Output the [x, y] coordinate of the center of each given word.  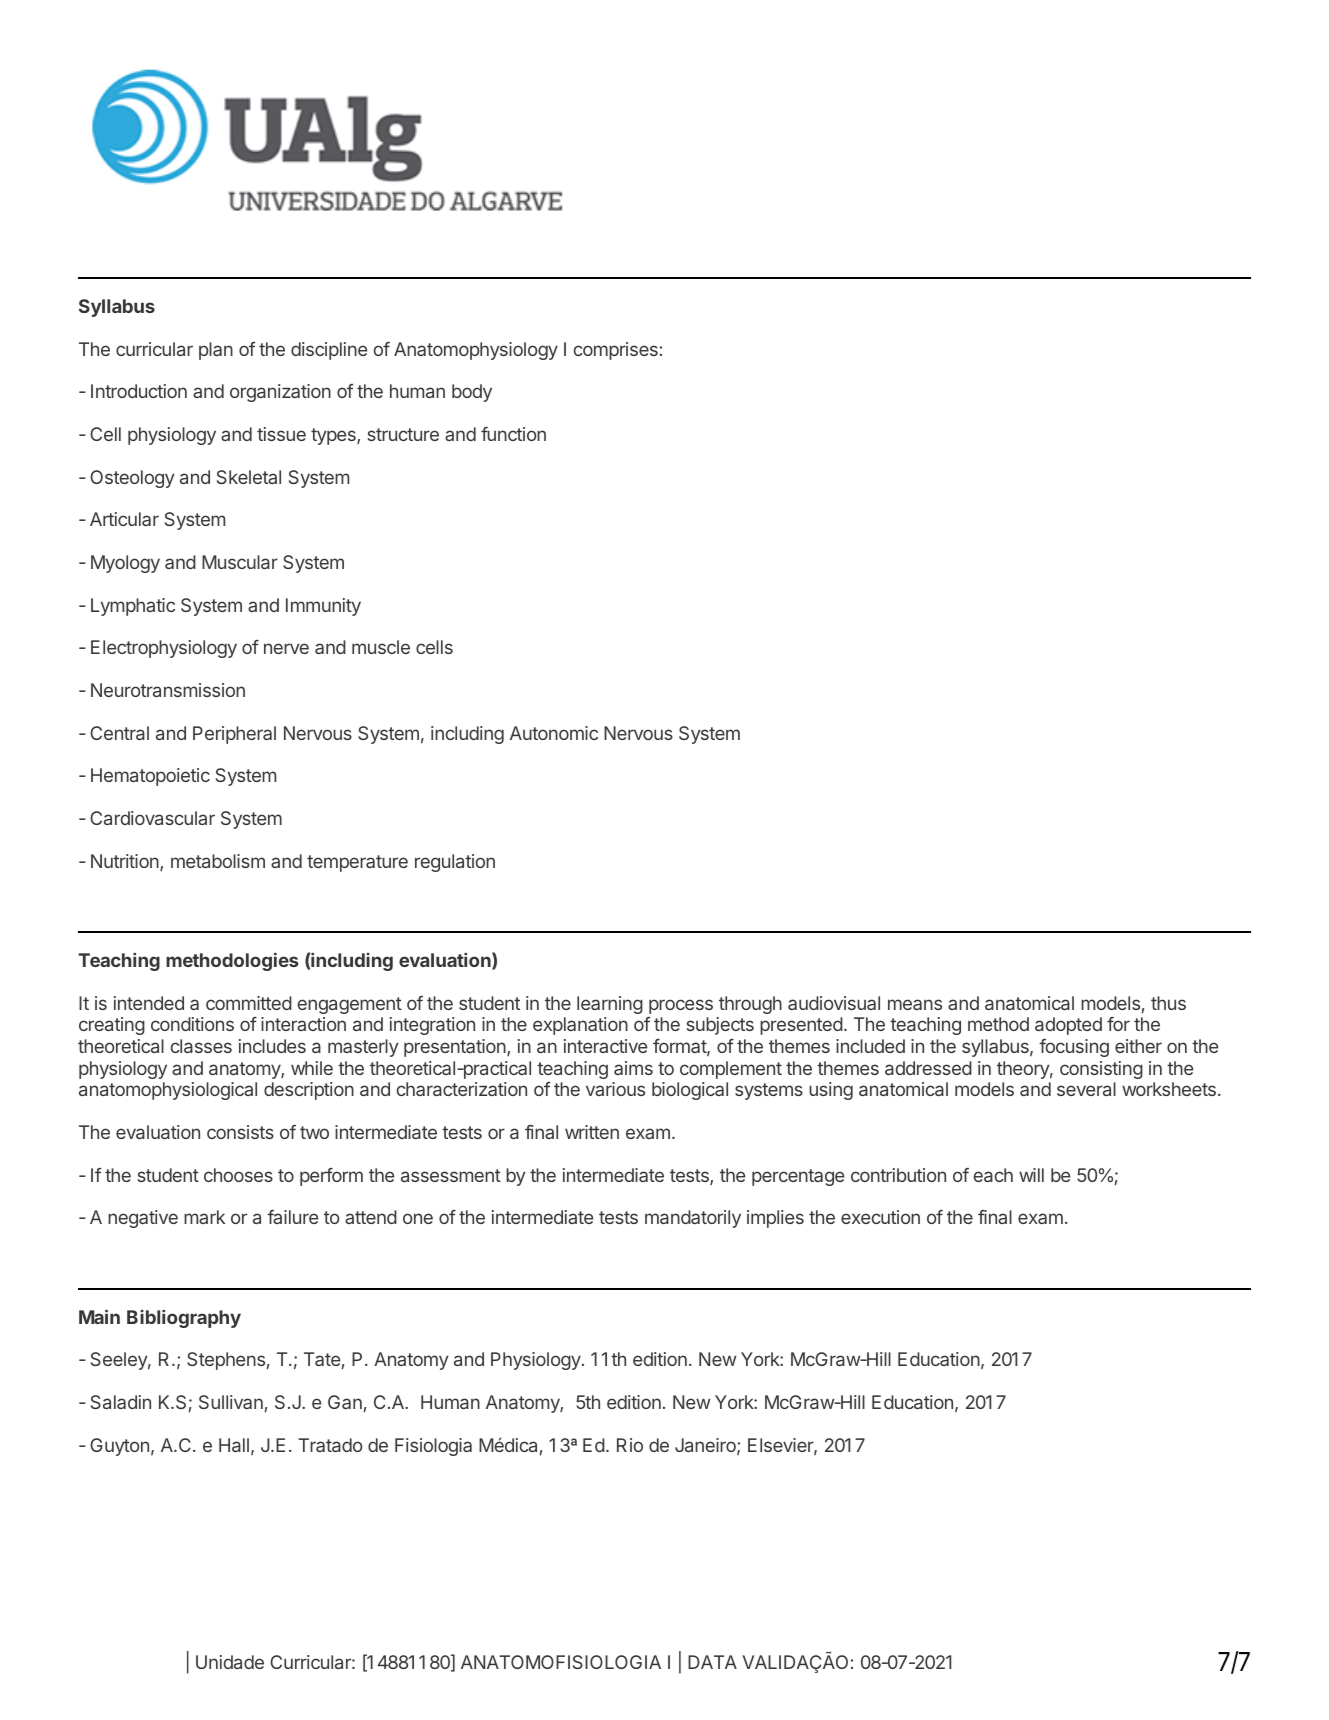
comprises [616, 351]
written [592, 1132]
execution [880, 1217]
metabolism [218, 861]
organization [280, 393]
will [1031, 1175]
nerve [286, 648]
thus [1168, 1003]
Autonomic [554, 733]
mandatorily [693, 1219]
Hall [234, 1445]
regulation [455, 863]
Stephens [226, 1361]
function [513, 434]
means [915, 1004]
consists [240, 1132]
